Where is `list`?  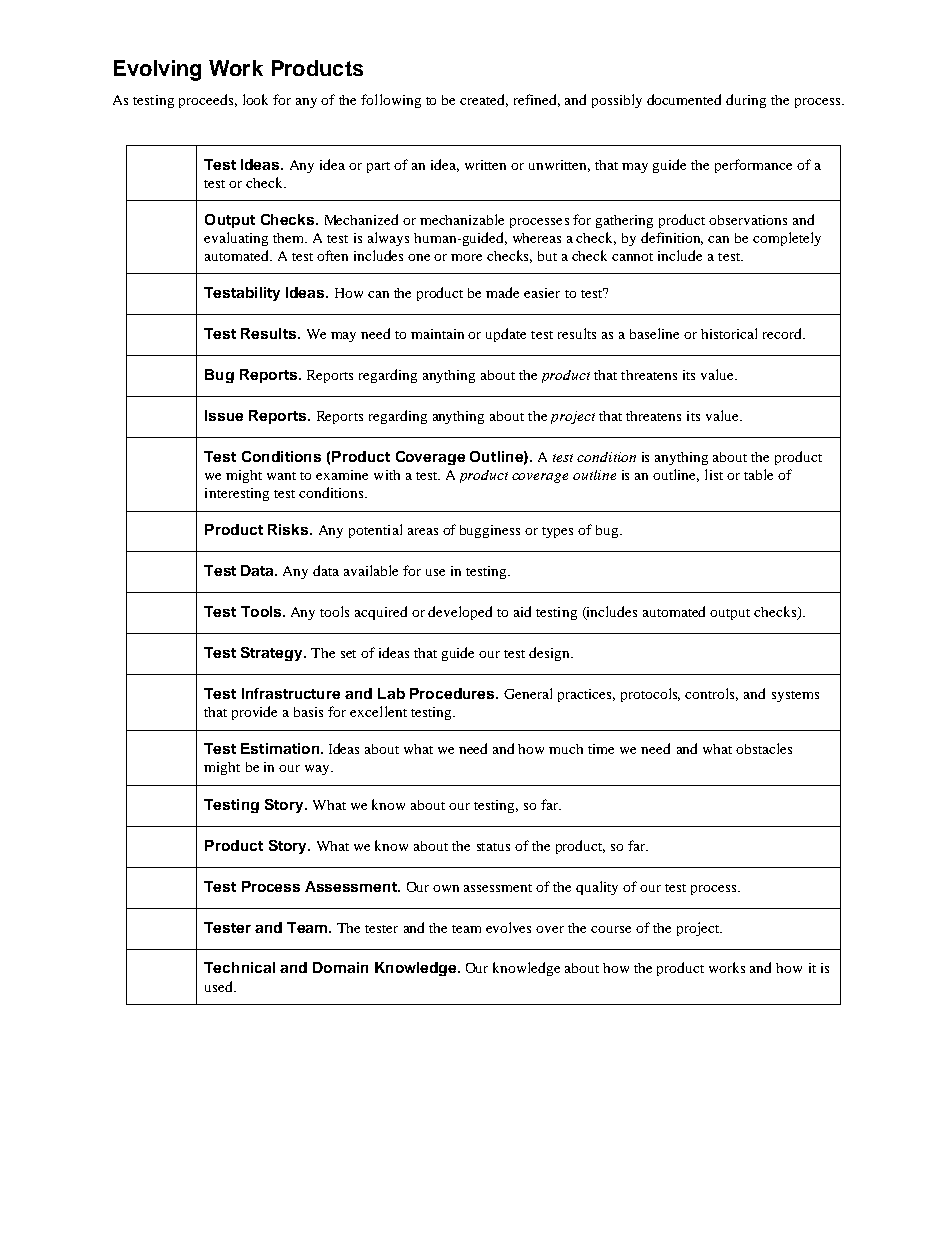
list is located at coordinates (714, 474).
